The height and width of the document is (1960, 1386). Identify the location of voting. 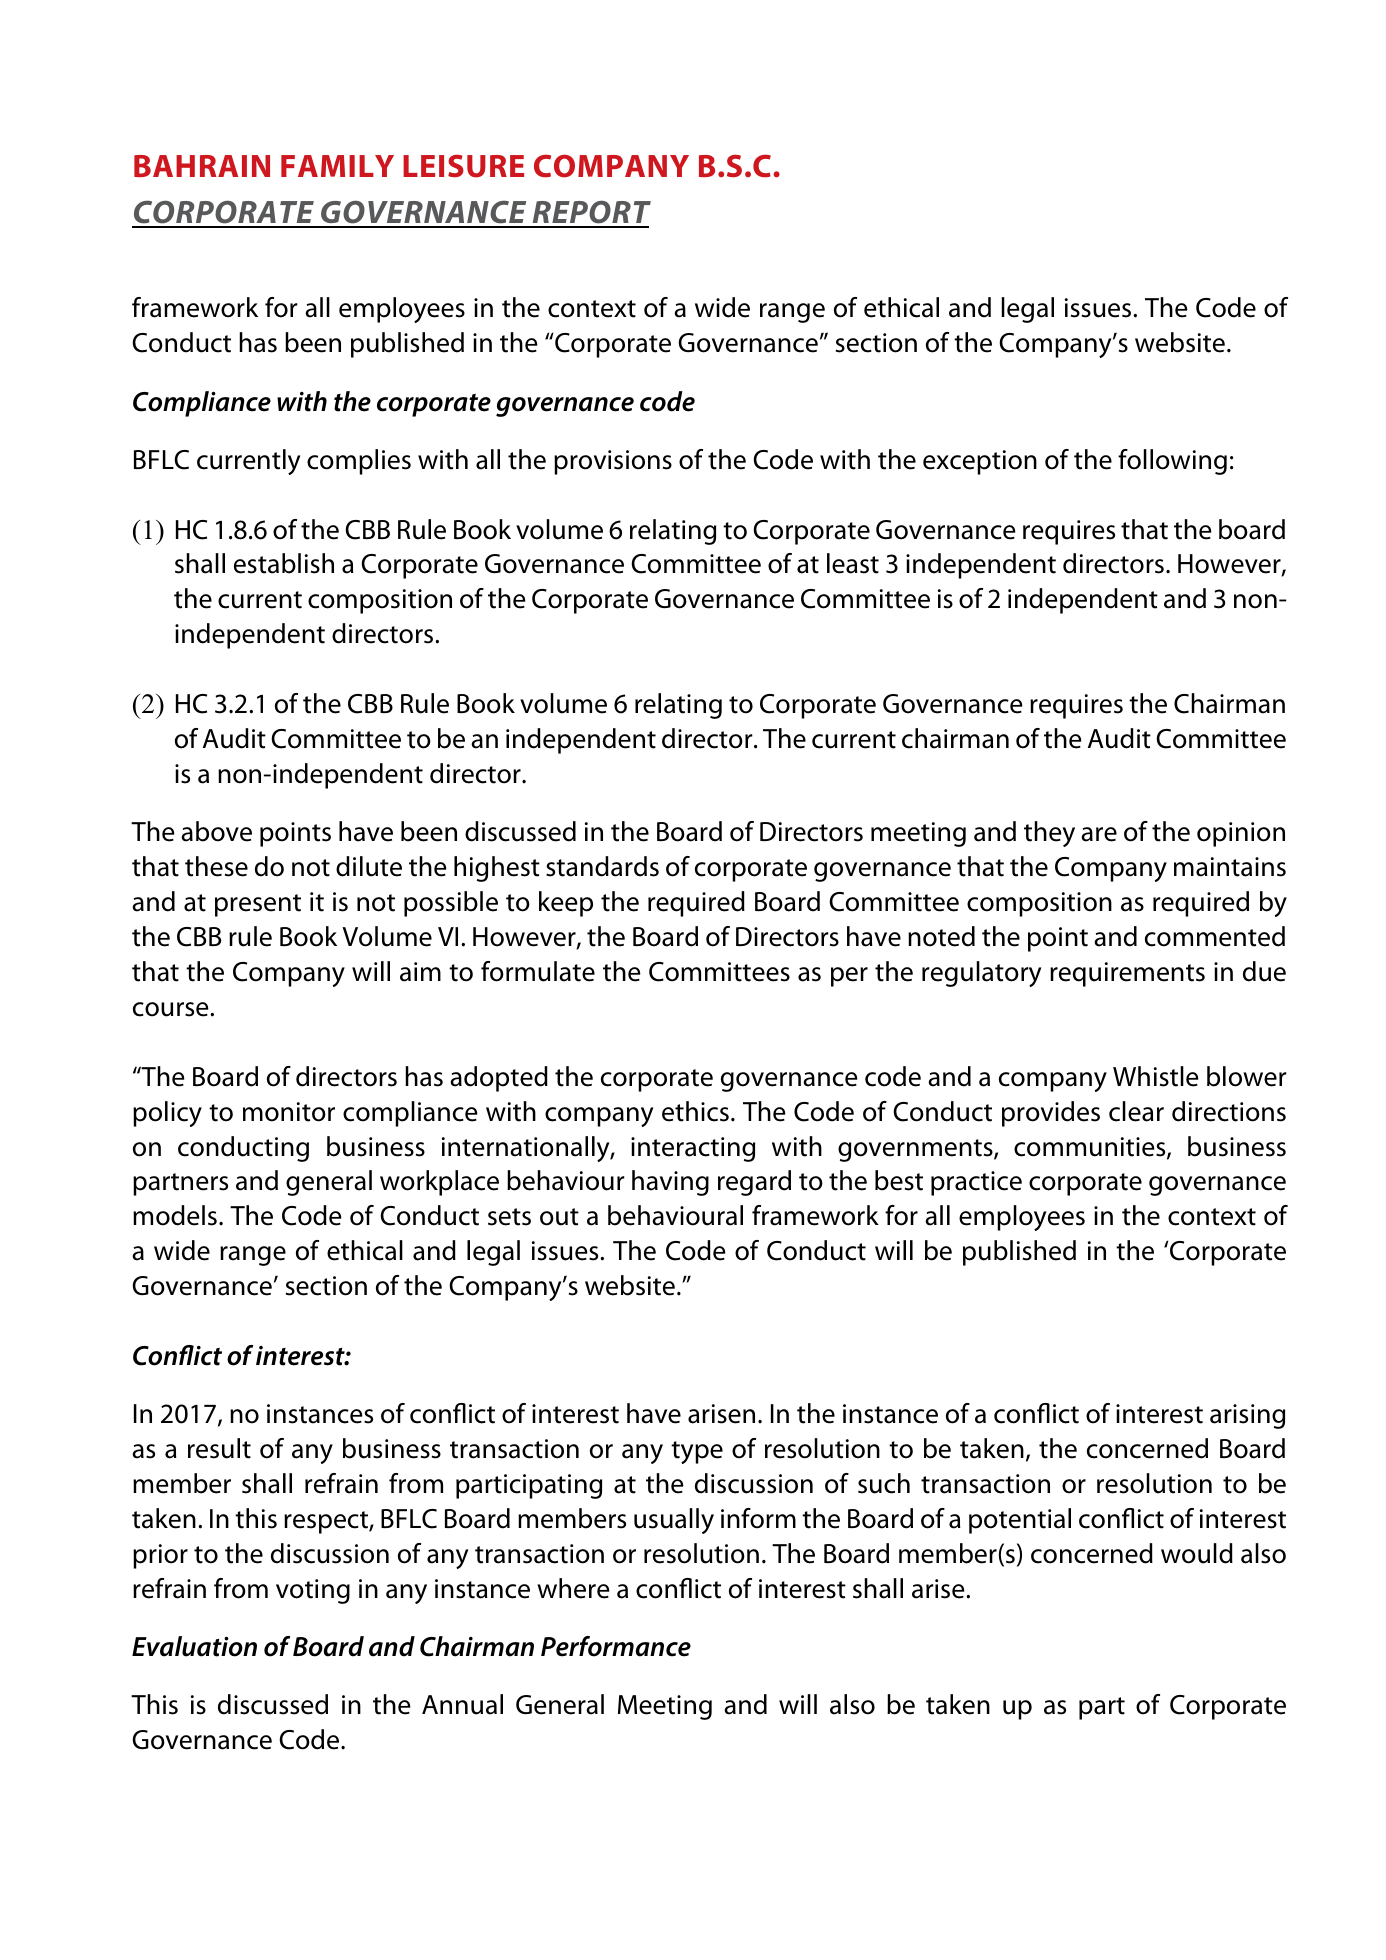
(313, 1591).
